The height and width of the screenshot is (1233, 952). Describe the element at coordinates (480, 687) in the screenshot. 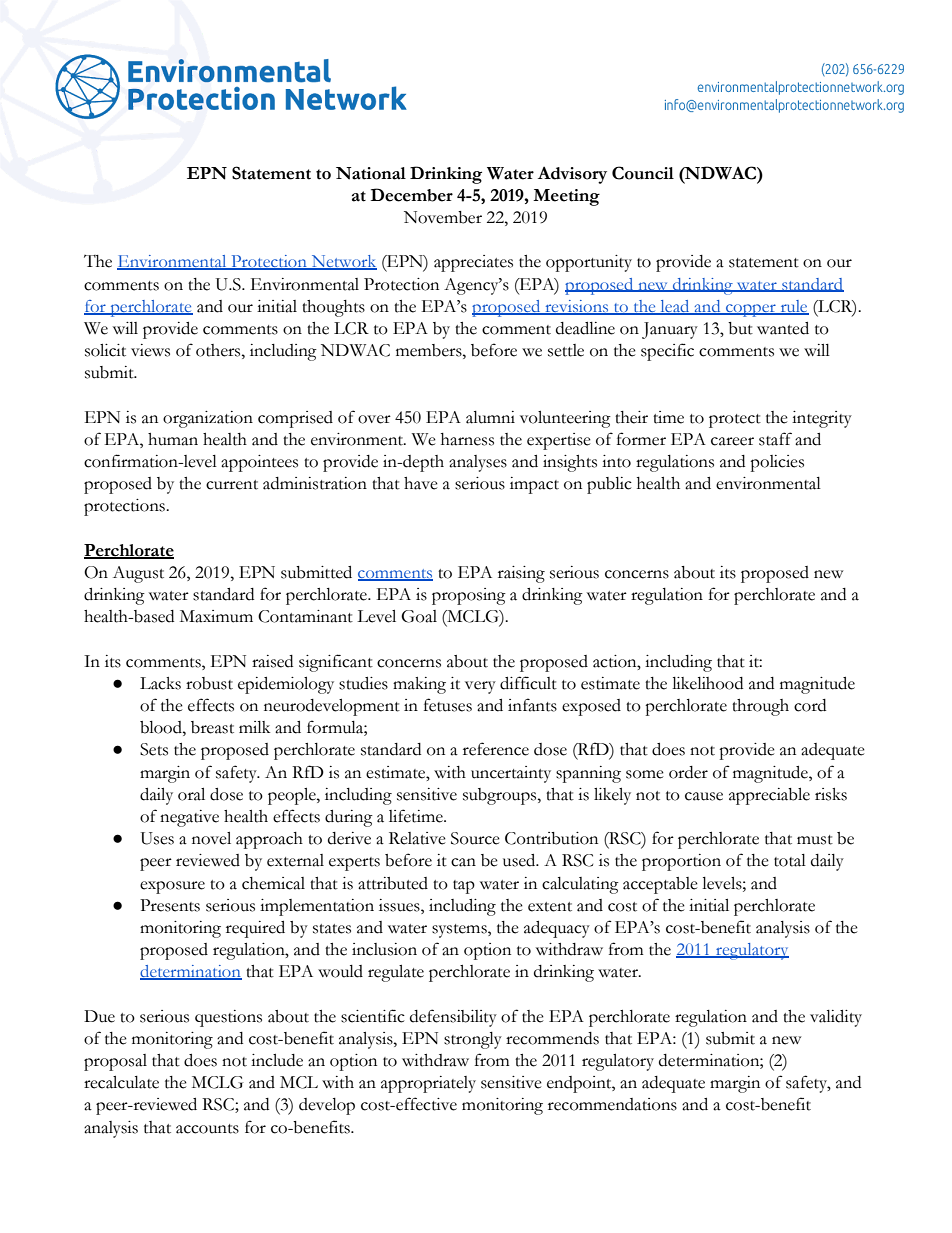

I see `very` at that location.
